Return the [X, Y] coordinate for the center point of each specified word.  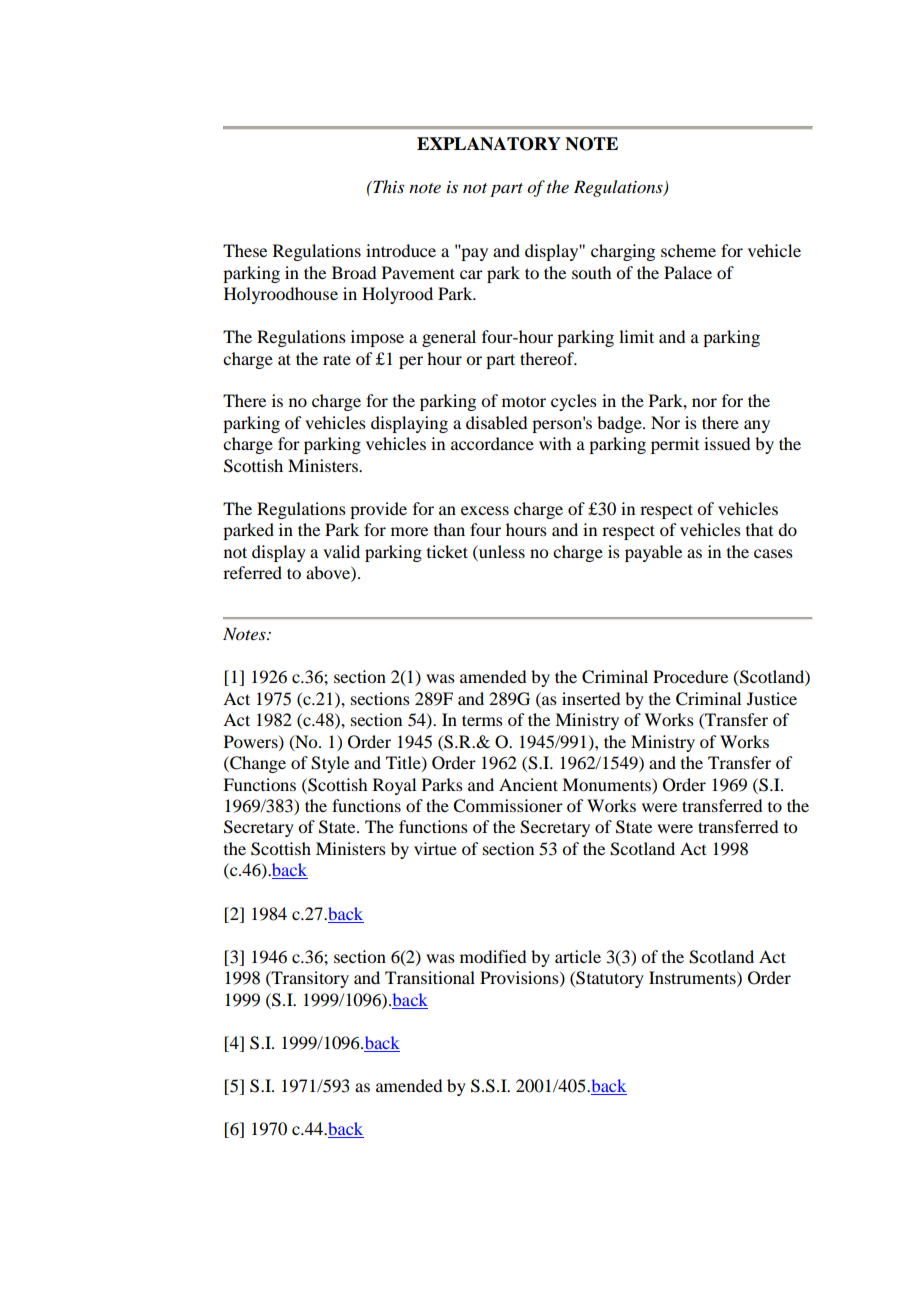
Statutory [609, 979]
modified [493, 956]
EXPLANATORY [489, 144]
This [387, 186]
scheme [688, 250]
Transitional [430, 977]
